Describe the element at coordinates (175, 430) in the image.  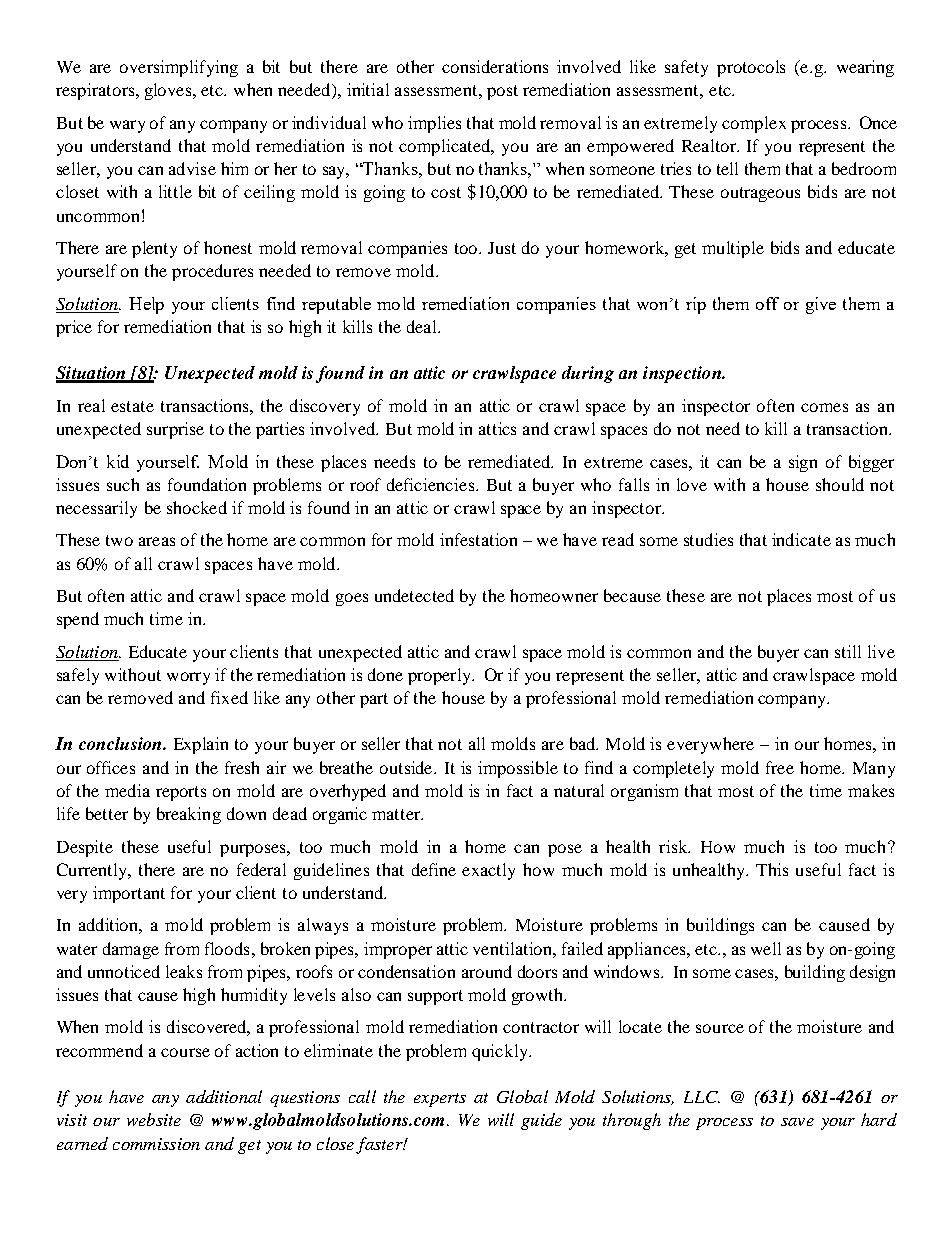
I see `surprise` at that location.
